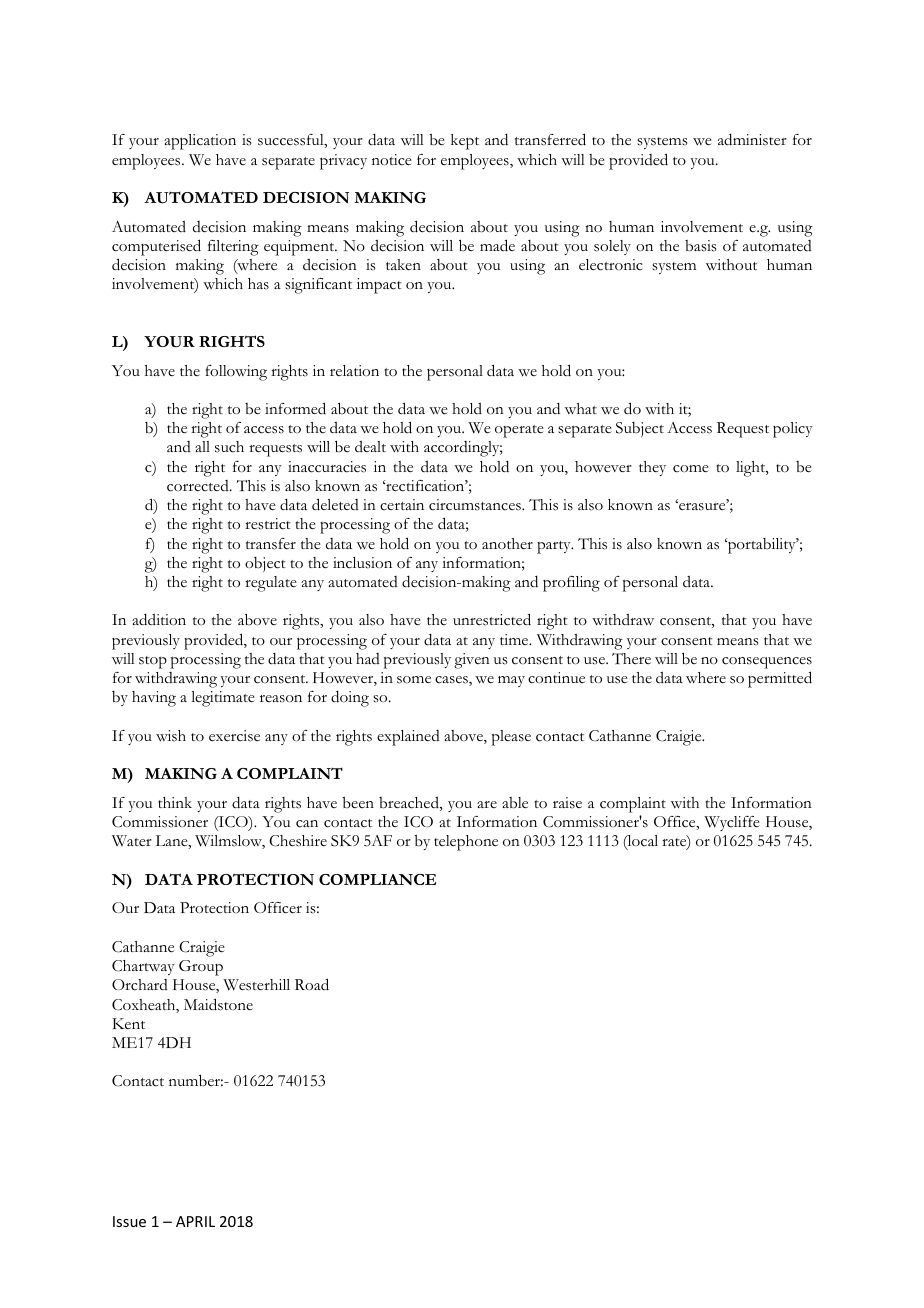 The width and height of the screenshot is (924, 1308). What do you see at coordinates (202, 446) in the screenshot?
I see `all` at bounding box center [202, 446].
